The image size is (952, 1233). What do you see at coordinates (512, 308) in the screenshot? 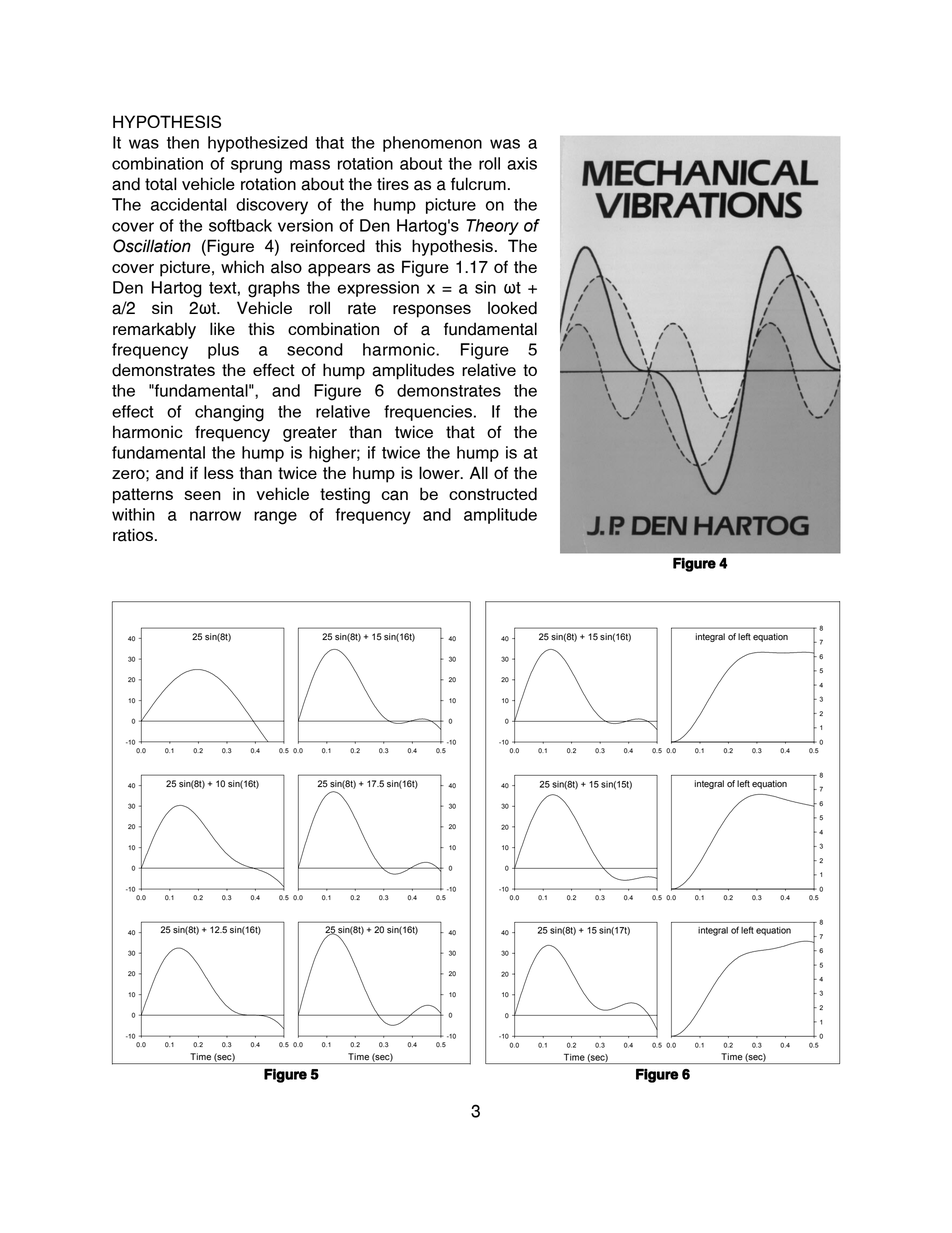
I see `looked` at bounding box center [512, 308].
